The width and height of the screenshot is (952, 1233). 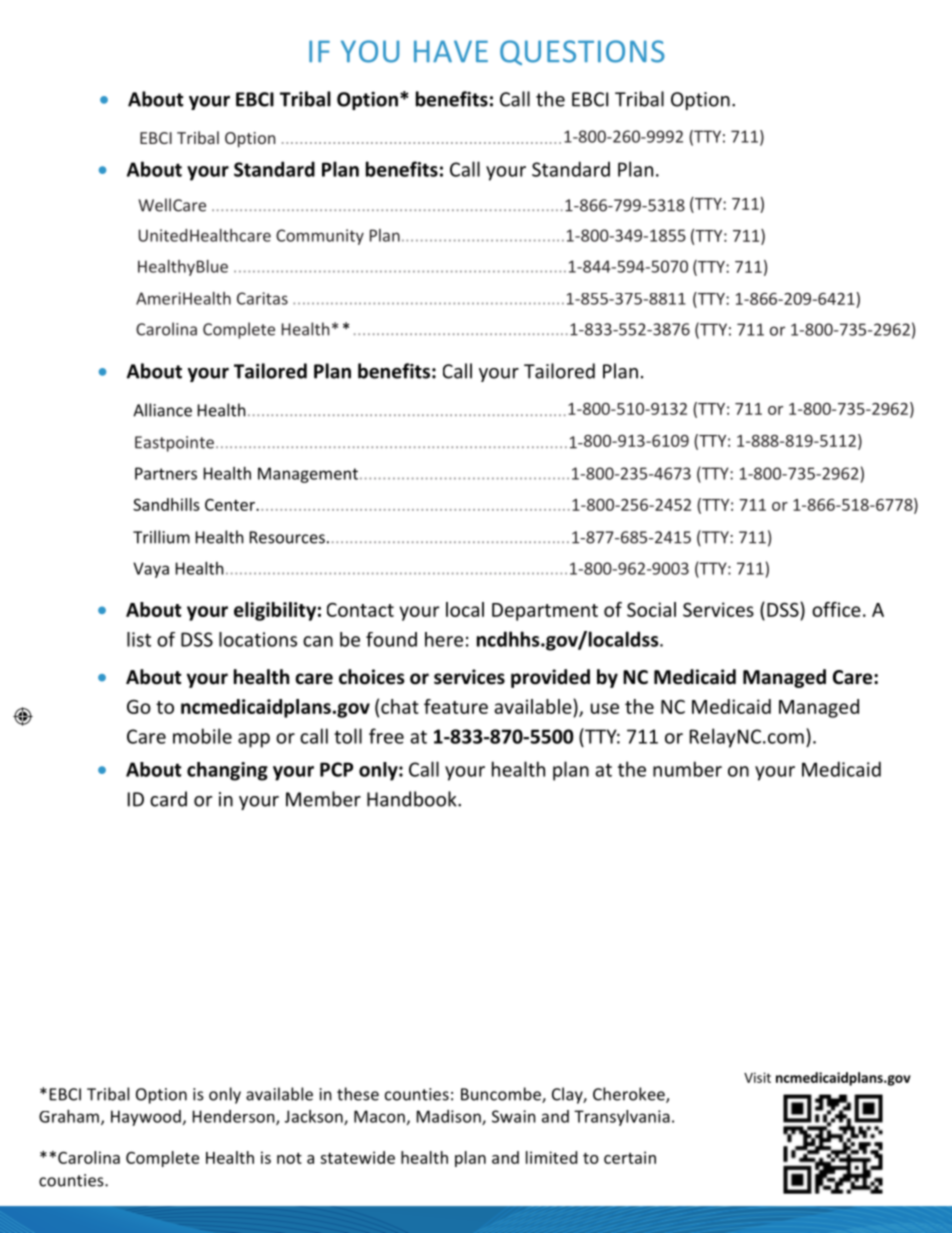 I want to click on HAVE, so click(x=451, y=51).
